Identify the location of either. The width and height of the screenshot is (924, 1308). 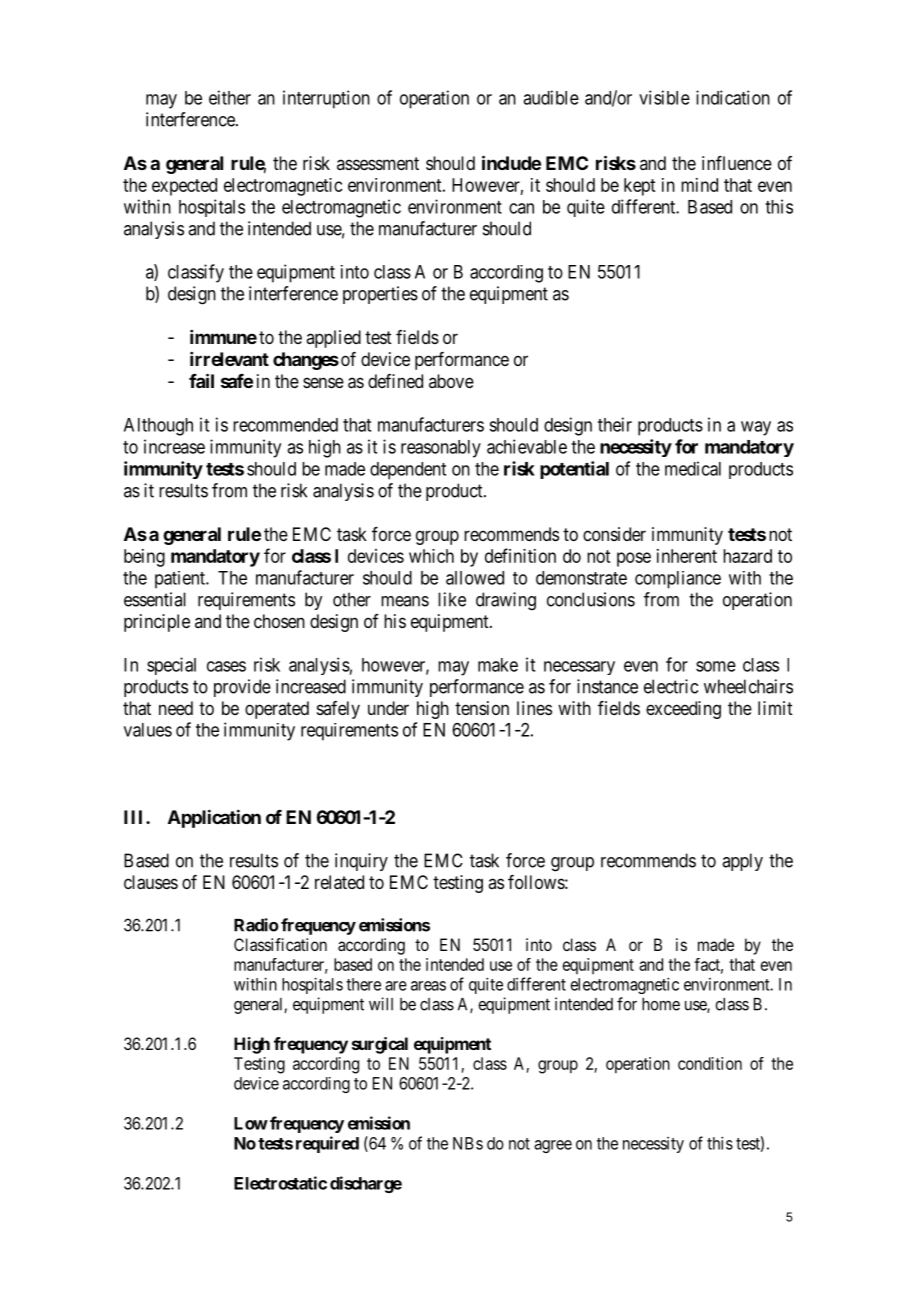
(230, 97).
